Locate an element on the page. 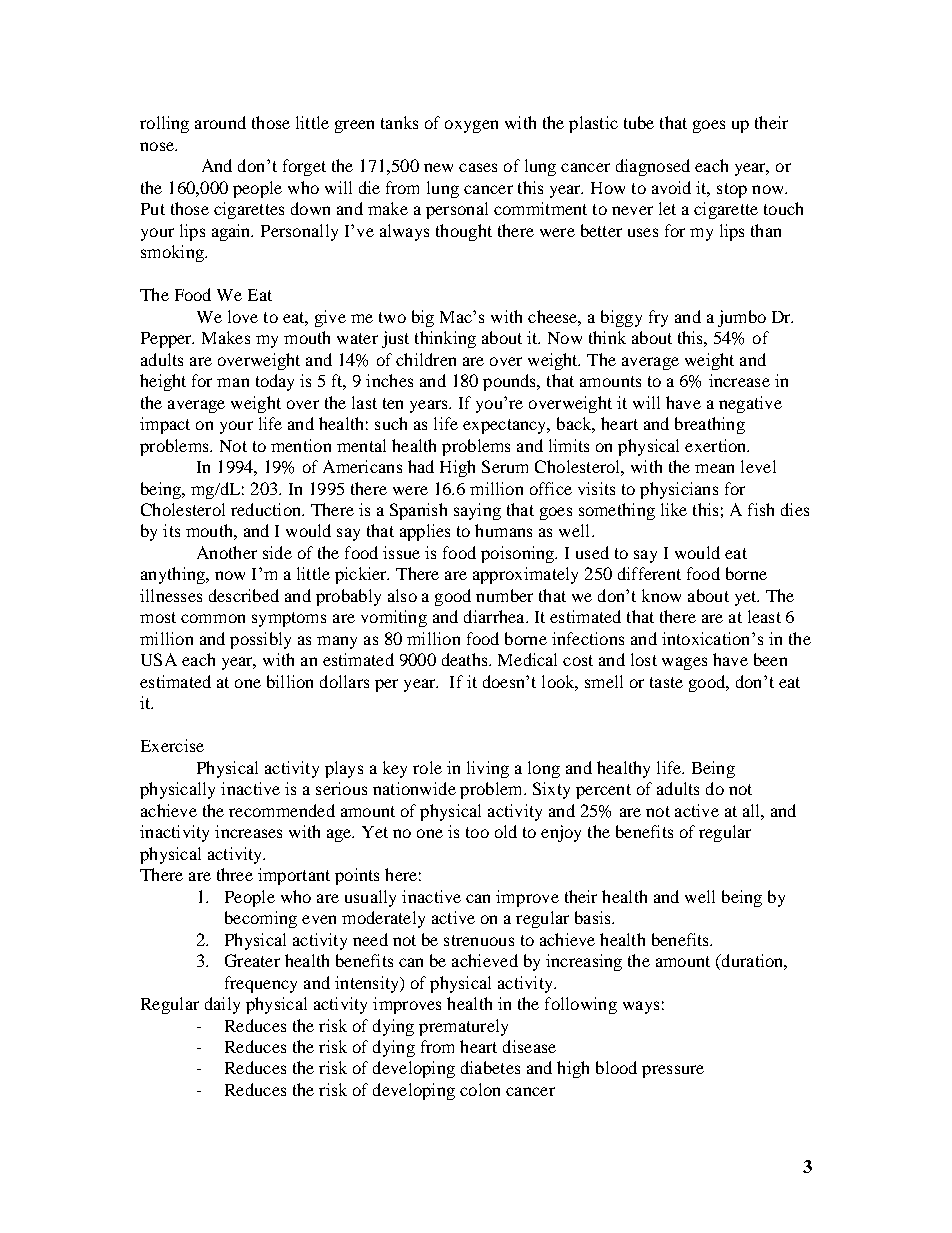 This page has width=952, height=1233. pressure is located at coordinates (673, 1071).
